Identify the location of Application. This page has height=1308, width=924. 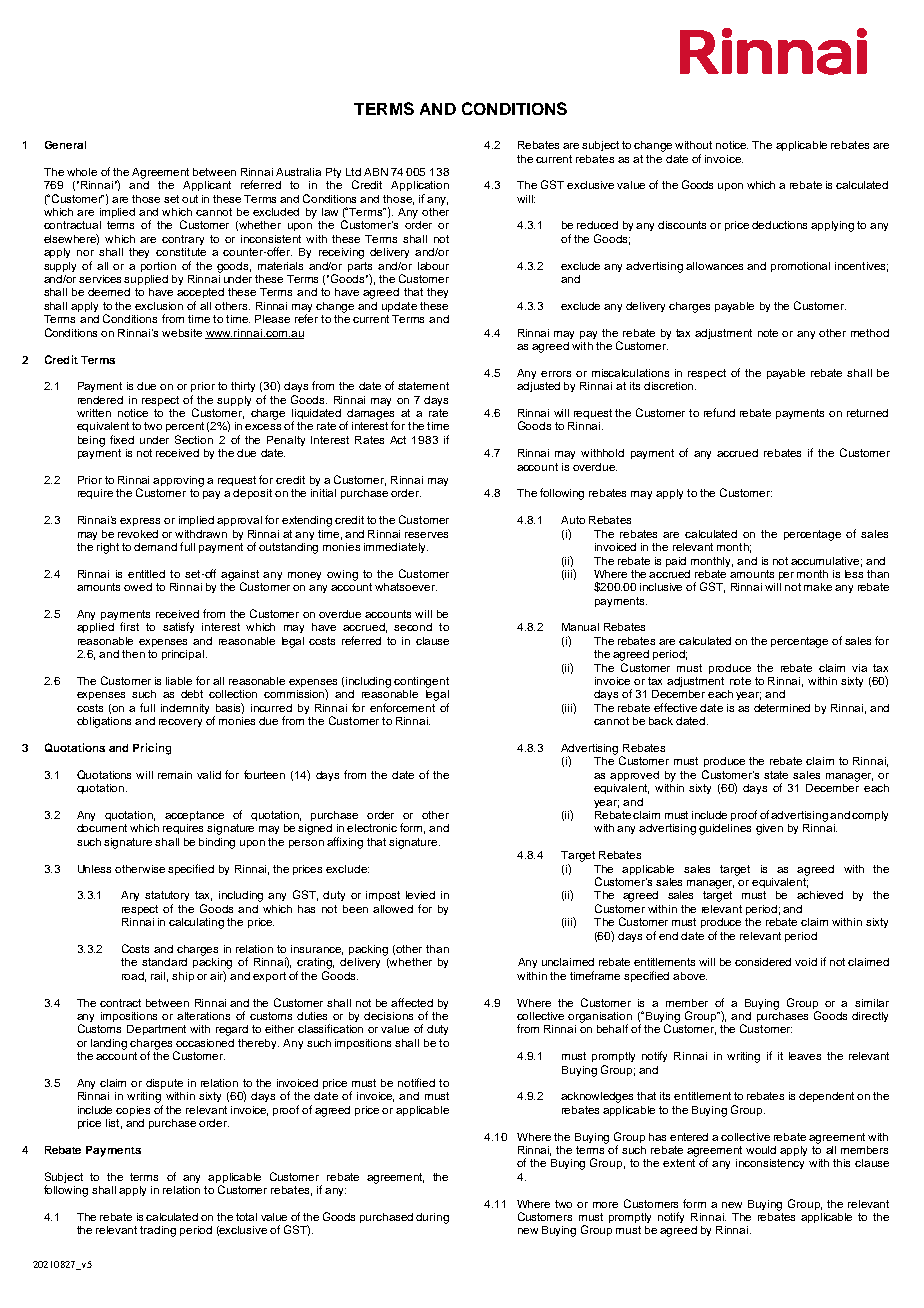
(420, 186).
